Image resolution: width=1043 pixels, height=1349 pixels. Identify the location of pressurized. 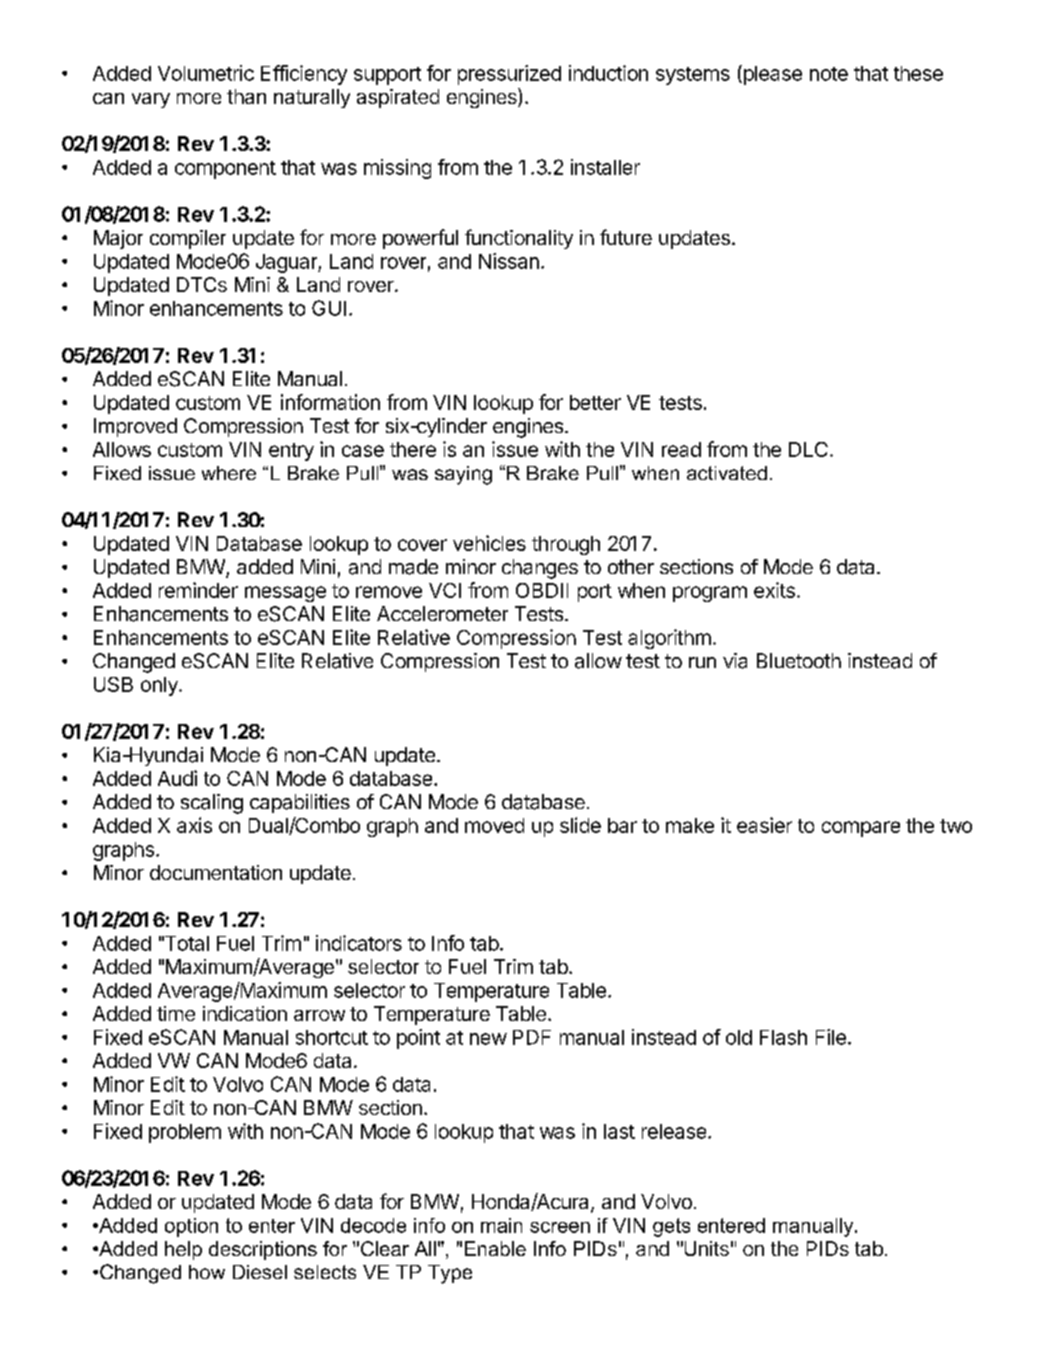
(509, 75).
